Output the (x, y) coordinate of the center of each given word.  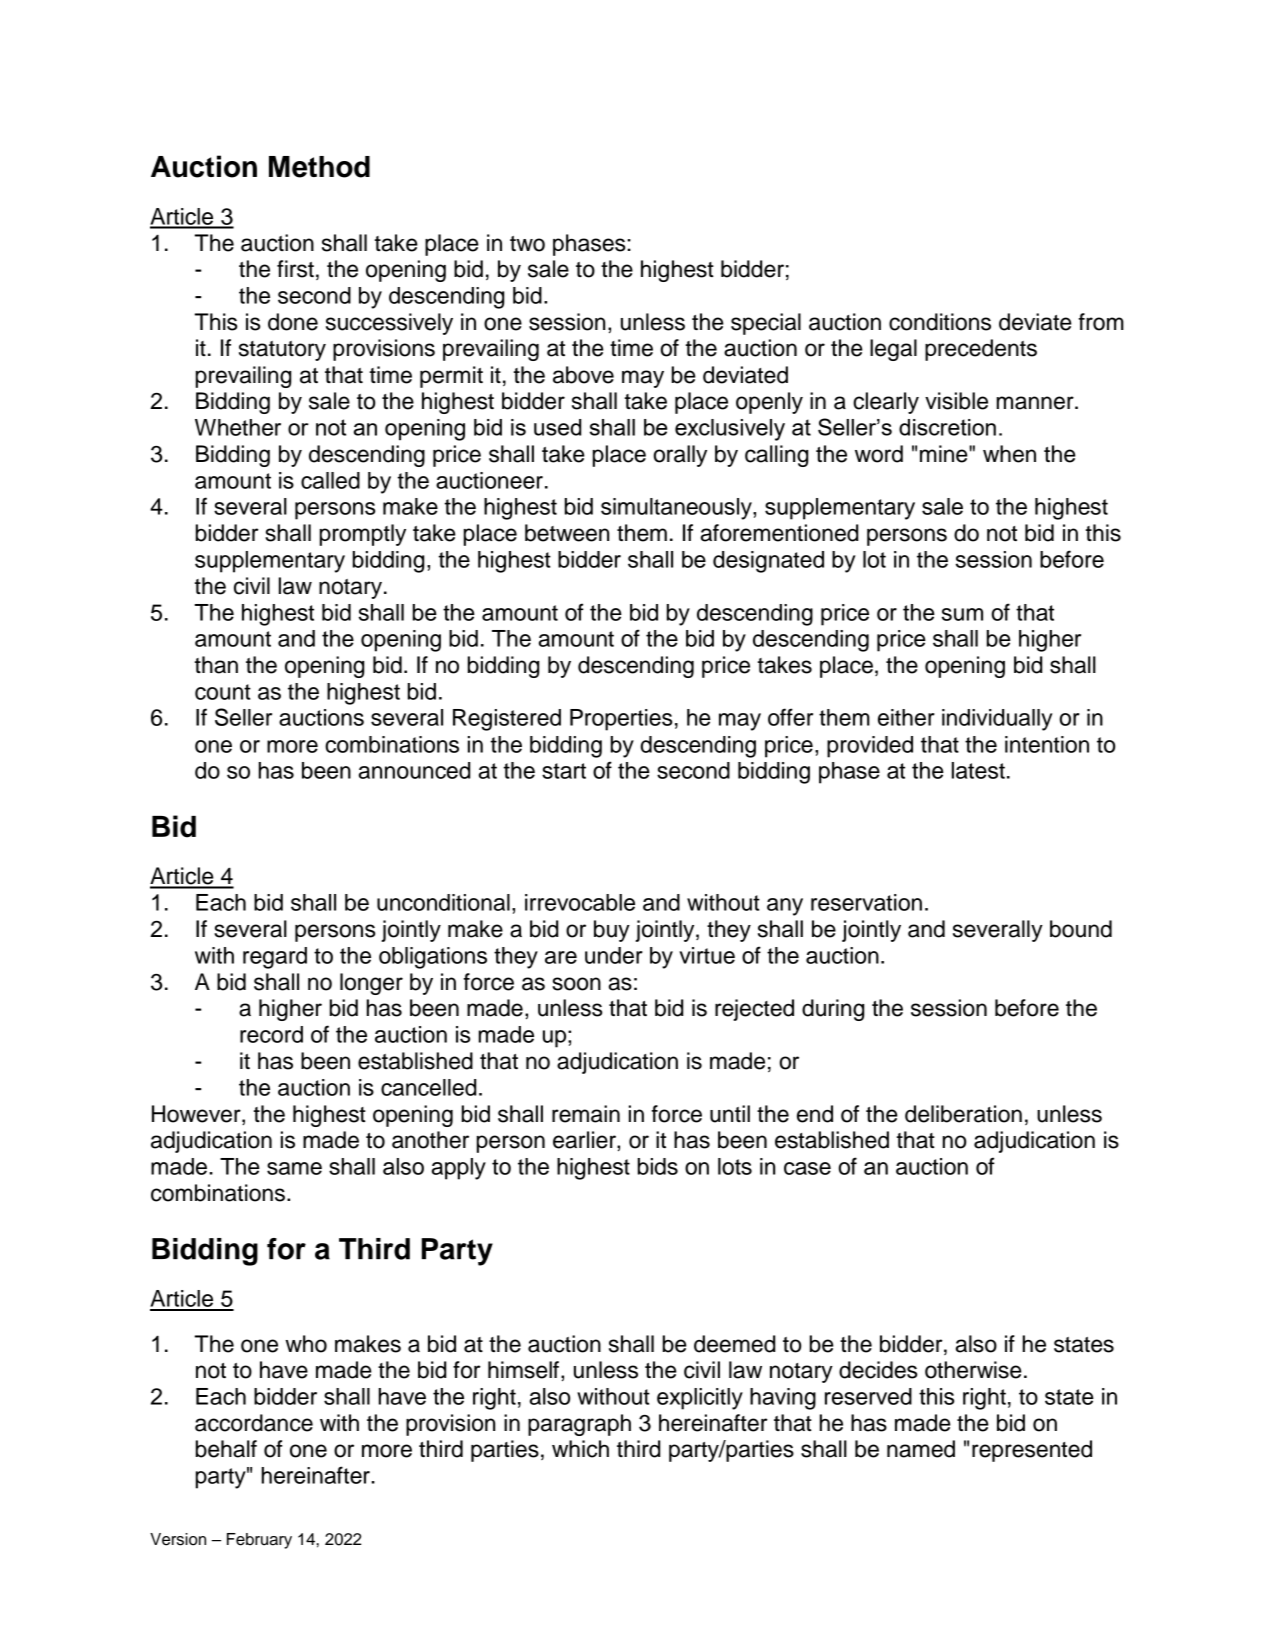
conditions (940, 322)
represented (1032, 1451)
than (216, 665)
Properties (621, 720)
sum (962, 614)
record (271, 1034)
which (580, 1449)
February (259, 1541)
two (527, 244)
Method (319, 167)
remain (586, 1114)
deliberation (963, 1114)
